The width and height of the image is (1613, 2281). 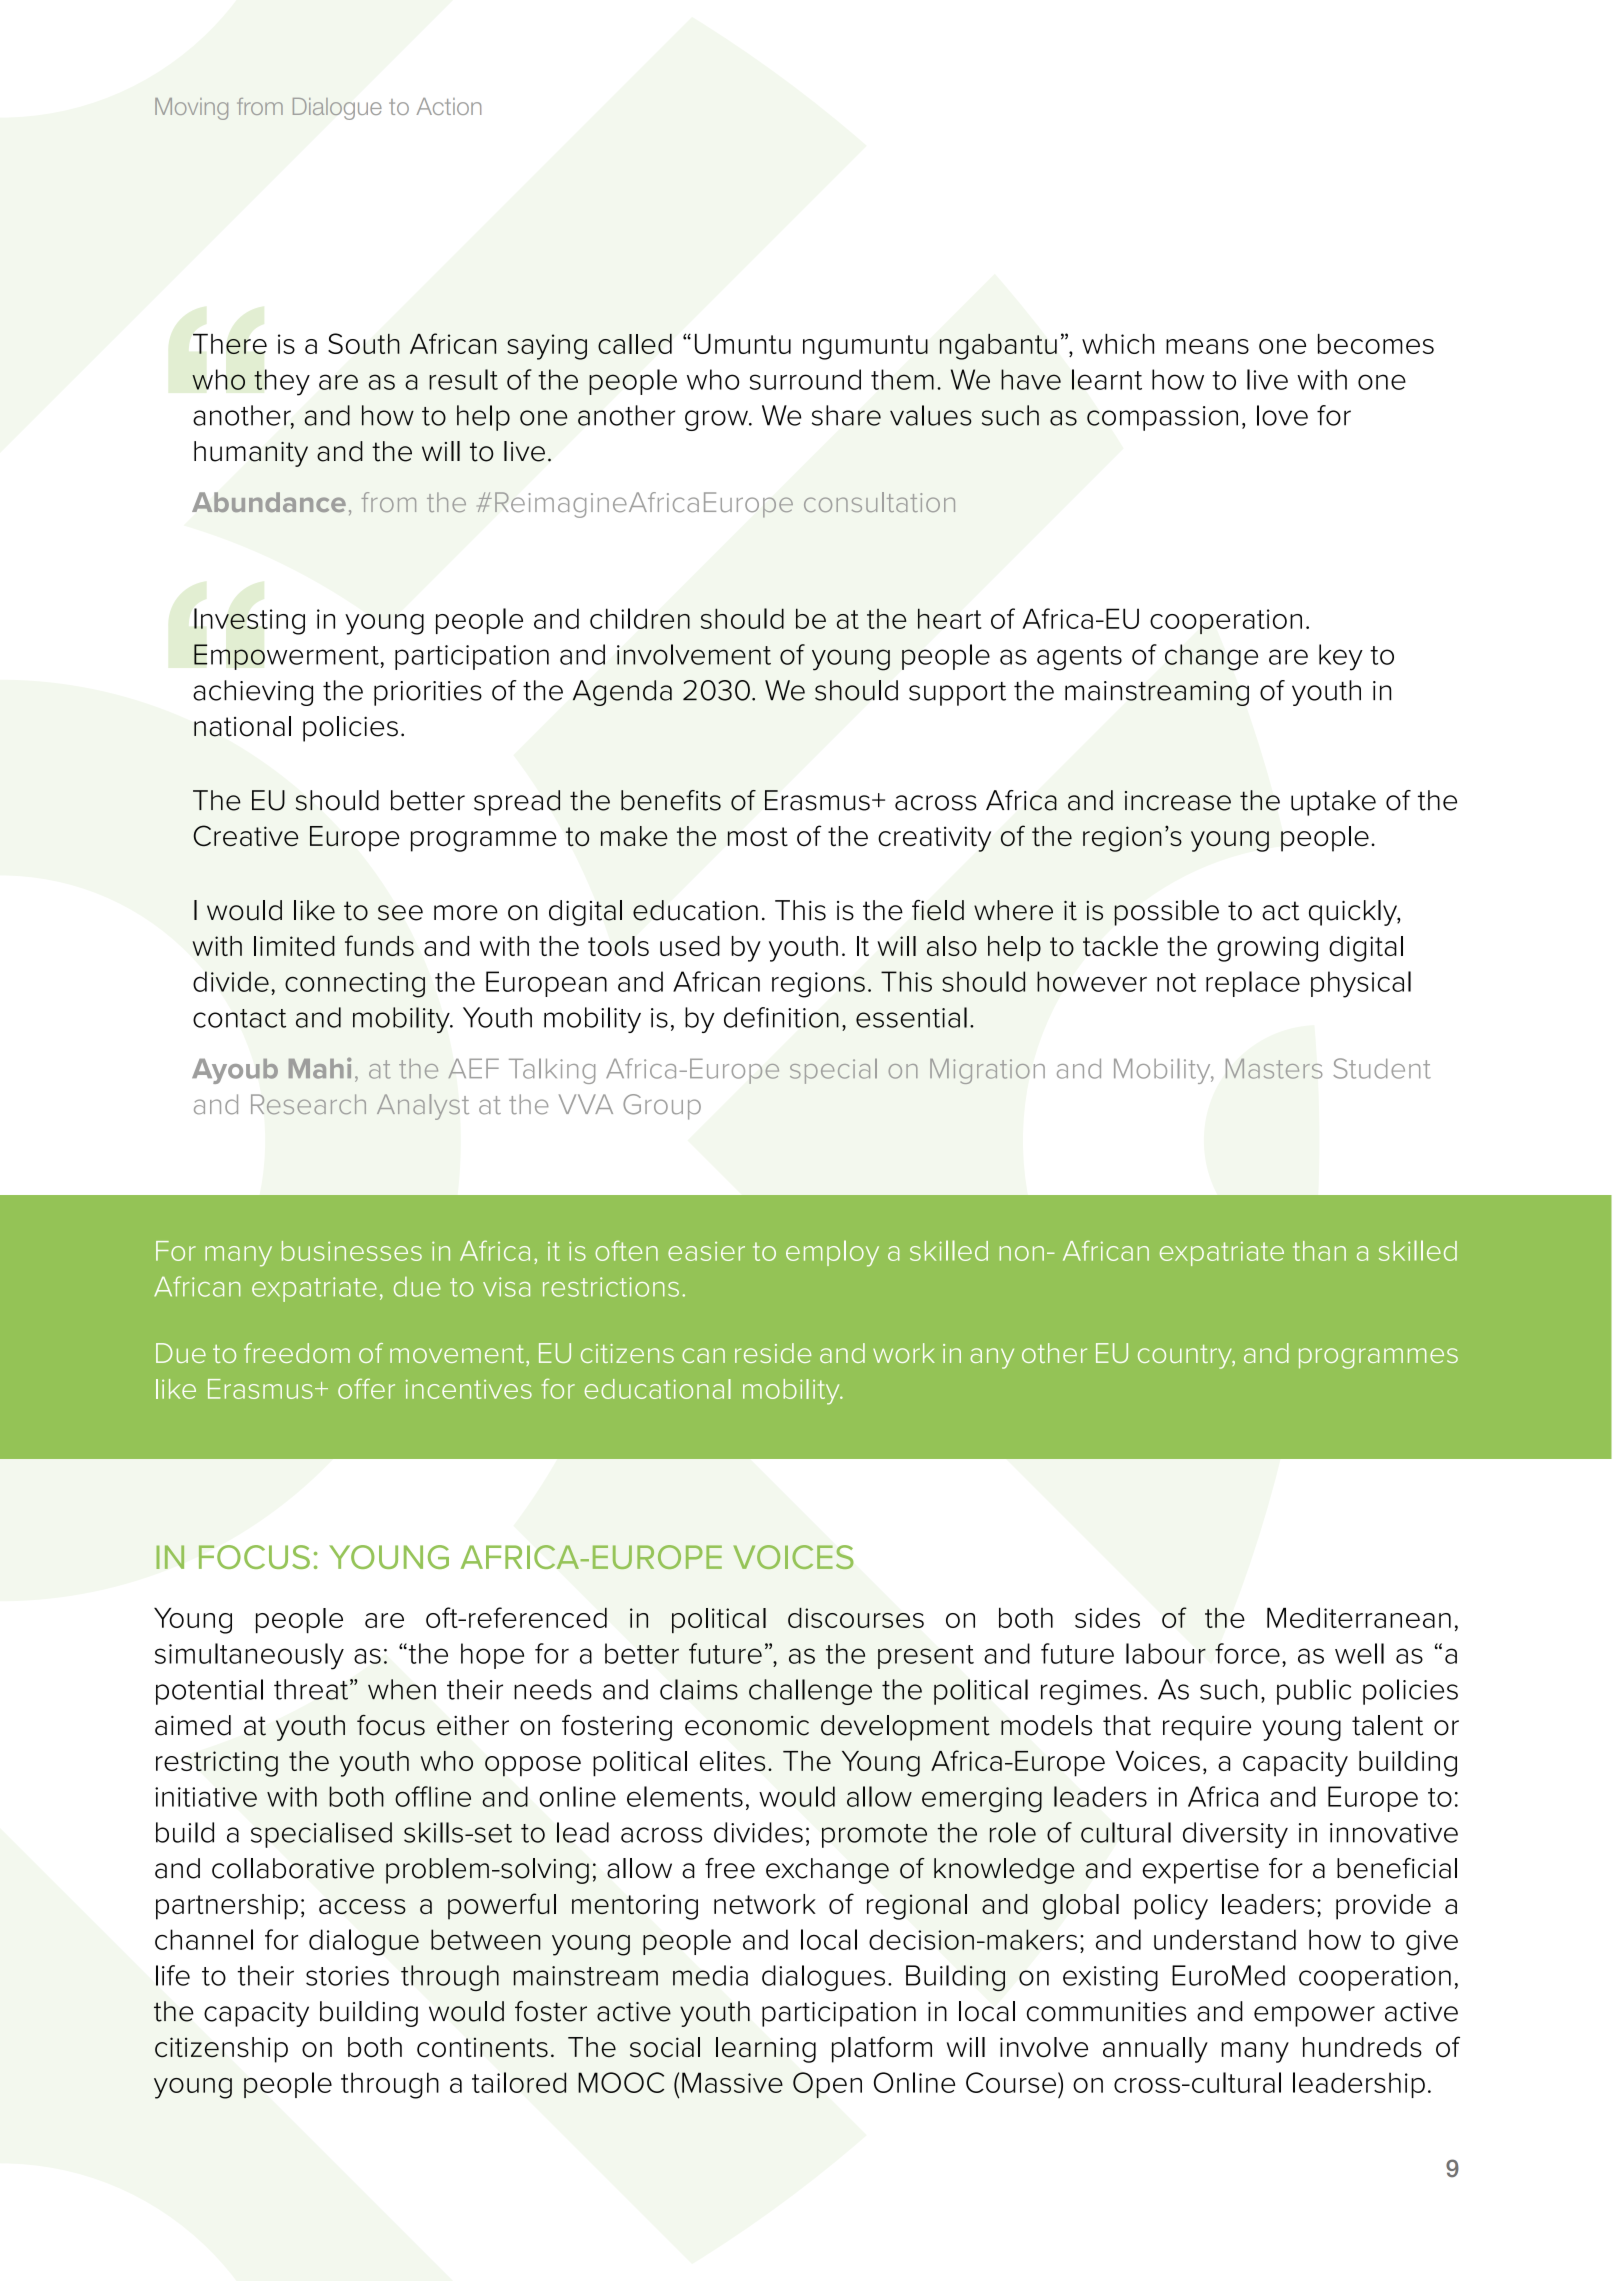 What do you see at coordinates (245, 836) in the image?
I see `Creative` at bounding box center [245, 836].
